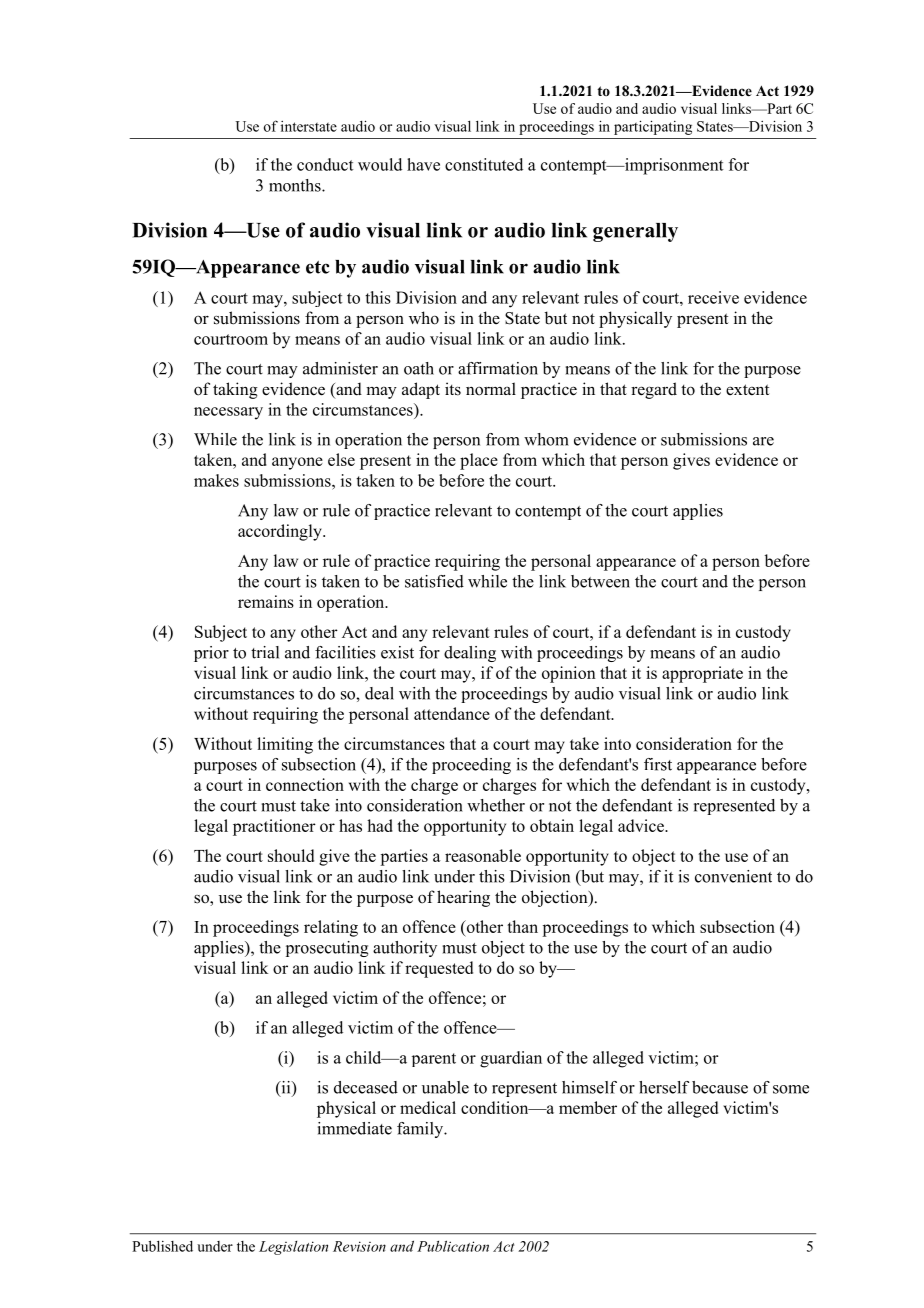  What do you see at coordinates (720, 1087) in the screenshot?
I see `because` at bounding box center [720, 1087].
